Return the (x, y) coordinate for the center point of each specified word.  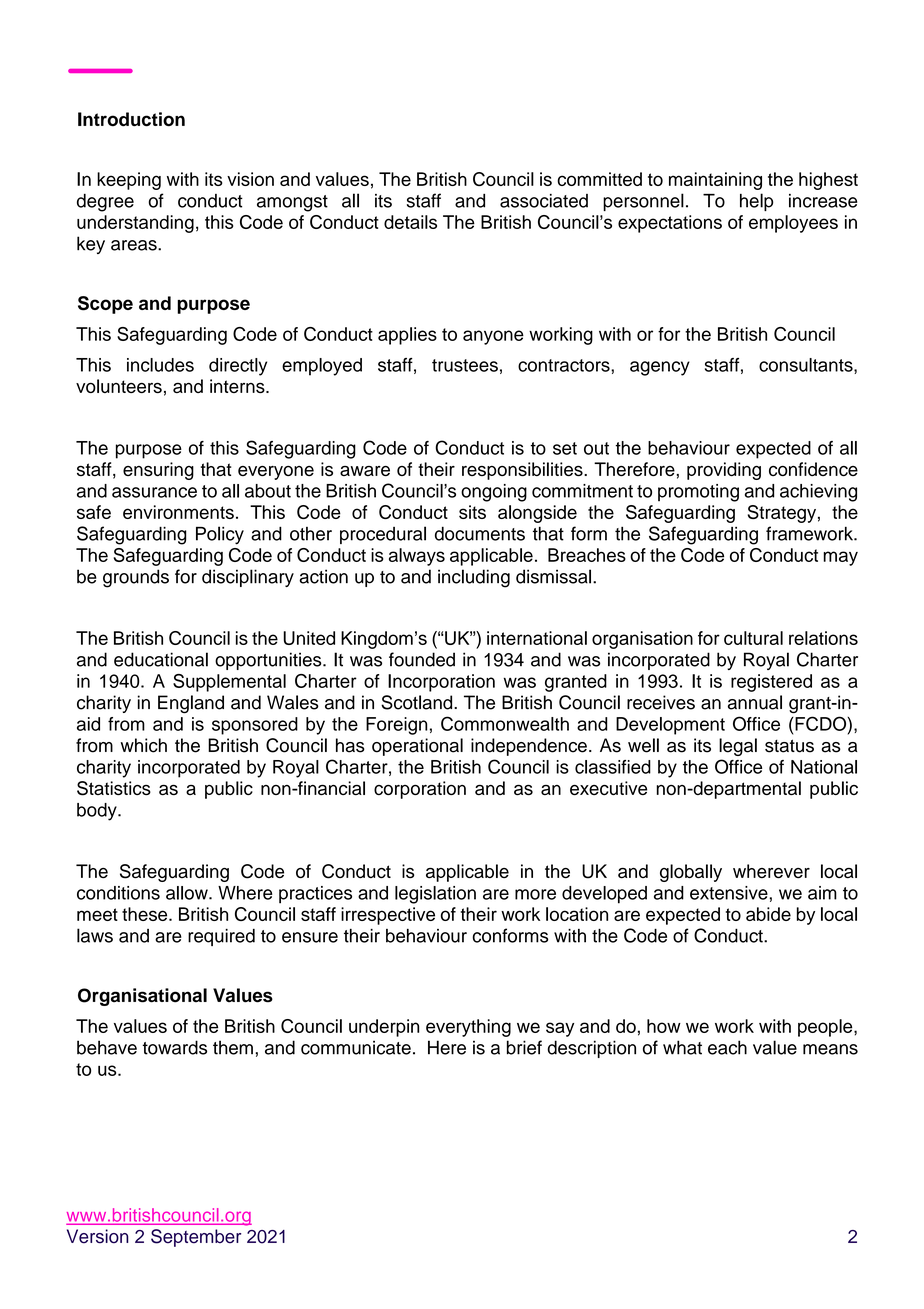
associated (544, 201)
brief (524, 1047)
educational (161, 659)
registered (771, 683)
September (196, 1238)
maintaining (715, 181)
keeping (129, 181)
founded (422, 659)
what (682, 1047)
